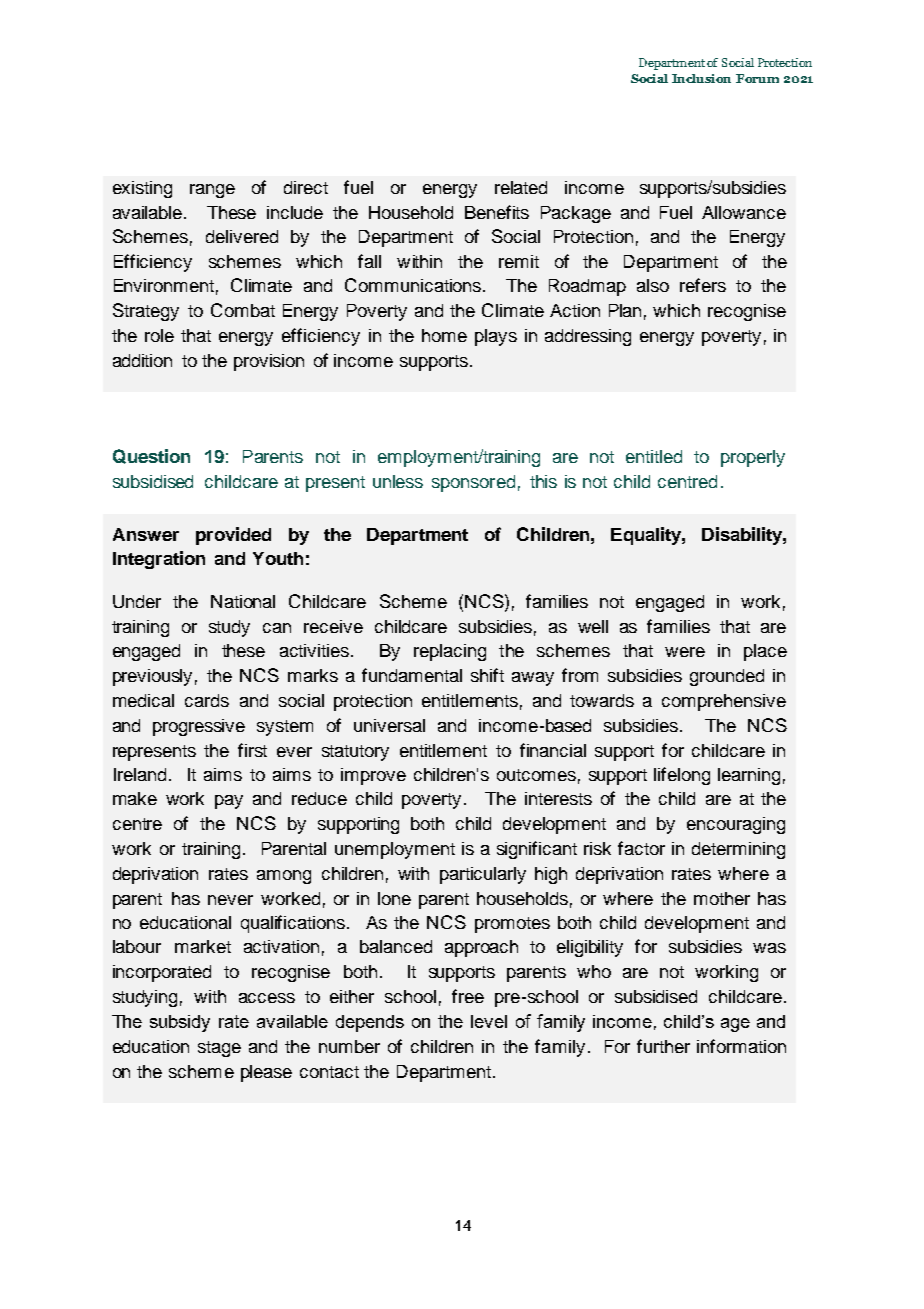 The image size is (924, 1309). I want to click on Inclusion, so click(701, 78).
